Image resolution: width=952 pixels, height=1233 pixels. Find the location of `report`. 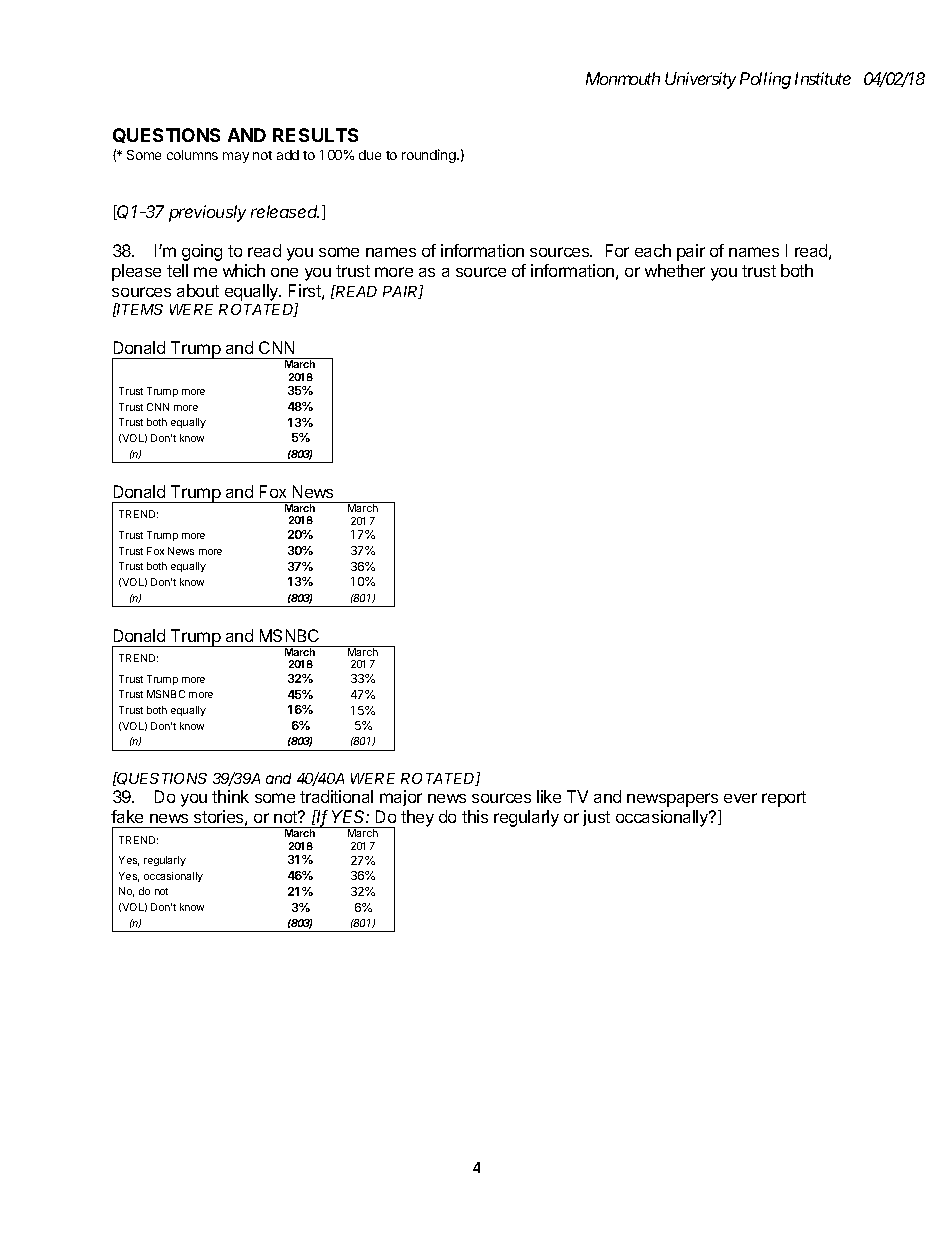

report is located at coordinates (784, 799).
